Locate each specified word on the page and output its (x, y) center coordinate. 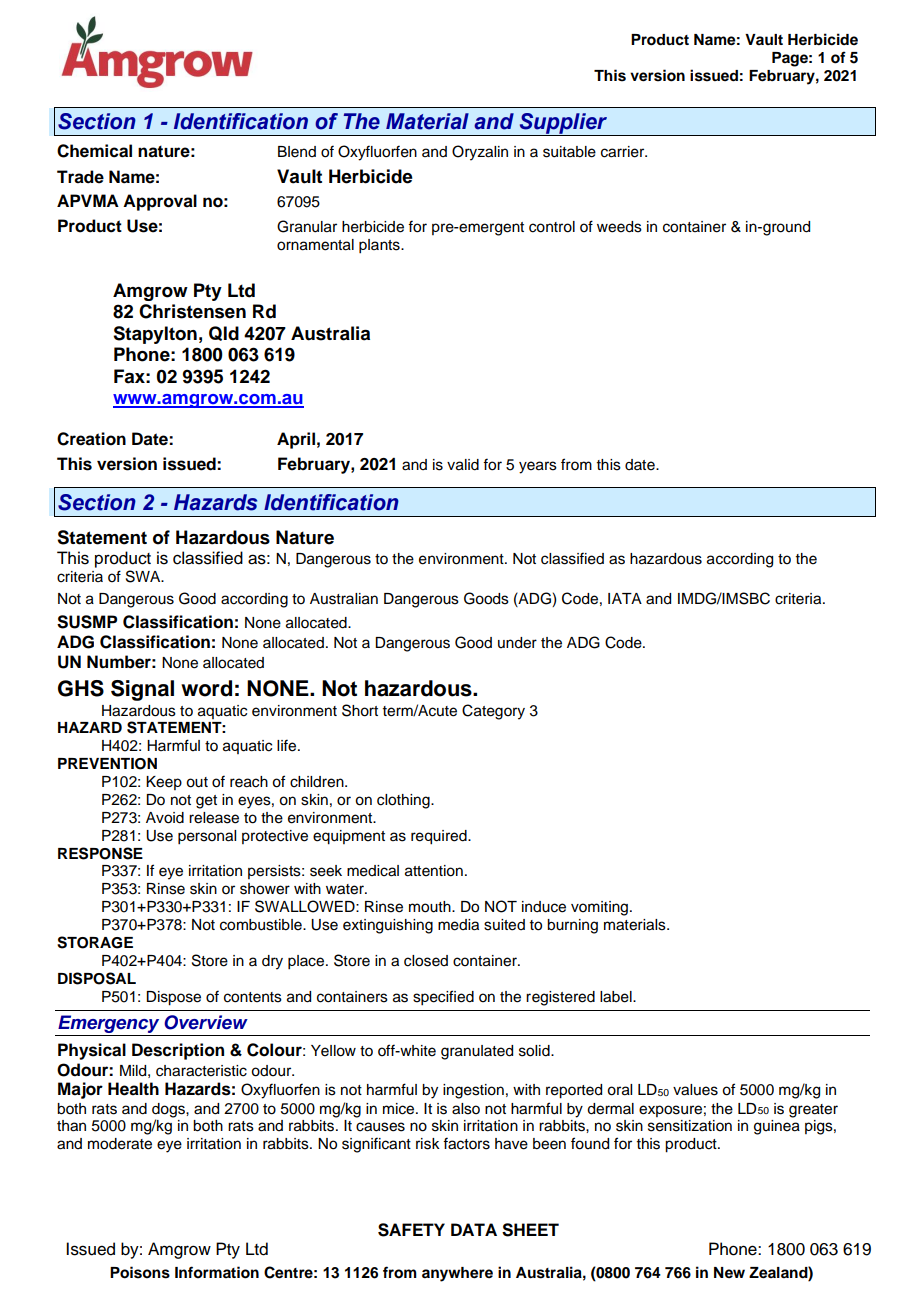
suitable (569, 152)
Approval (160, 202)
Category (493, 712)
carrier (624, 152)
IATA (625, 598)
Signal (142, 690)
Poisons (140, 1272)
